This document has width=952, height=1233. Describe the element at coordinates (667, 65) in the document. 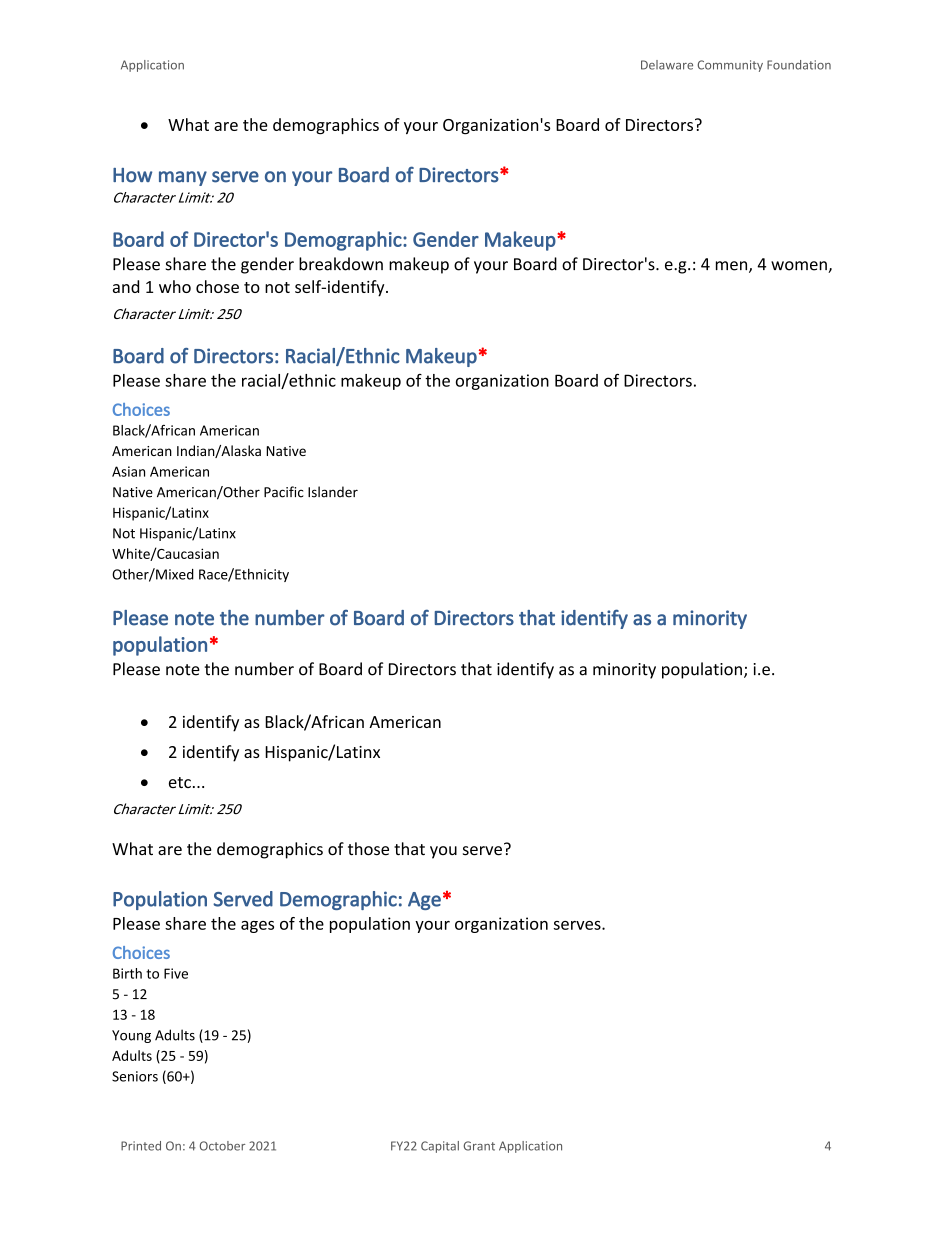

I see `Delaware` at that location.
